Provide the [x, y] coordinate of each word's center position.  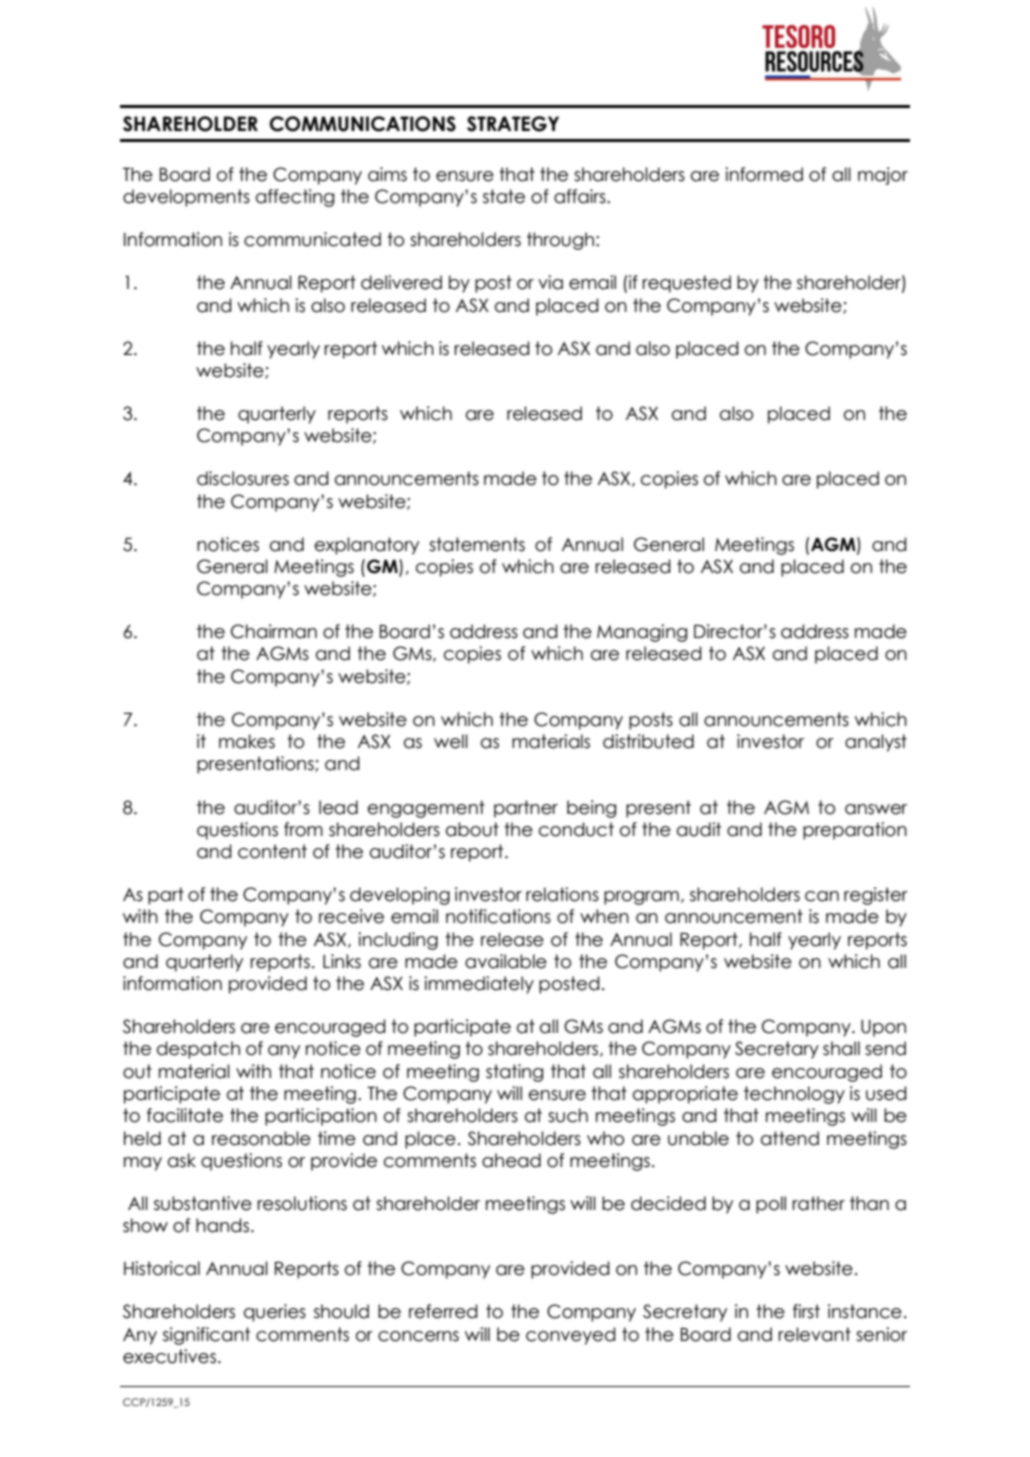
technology [794, 1095]
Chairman [274, 631]
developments [186, 198]
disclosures [243, 478]
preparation [855, 831]
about [472, 829]
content [272, 851]
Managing [642, 633]
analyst [876, 743]
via [550, 282]
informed [764, 174]
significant [206, 1336]
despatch [198, 1050]
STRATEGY [513, 124]
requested [686, 284]
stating [514, 1073]
